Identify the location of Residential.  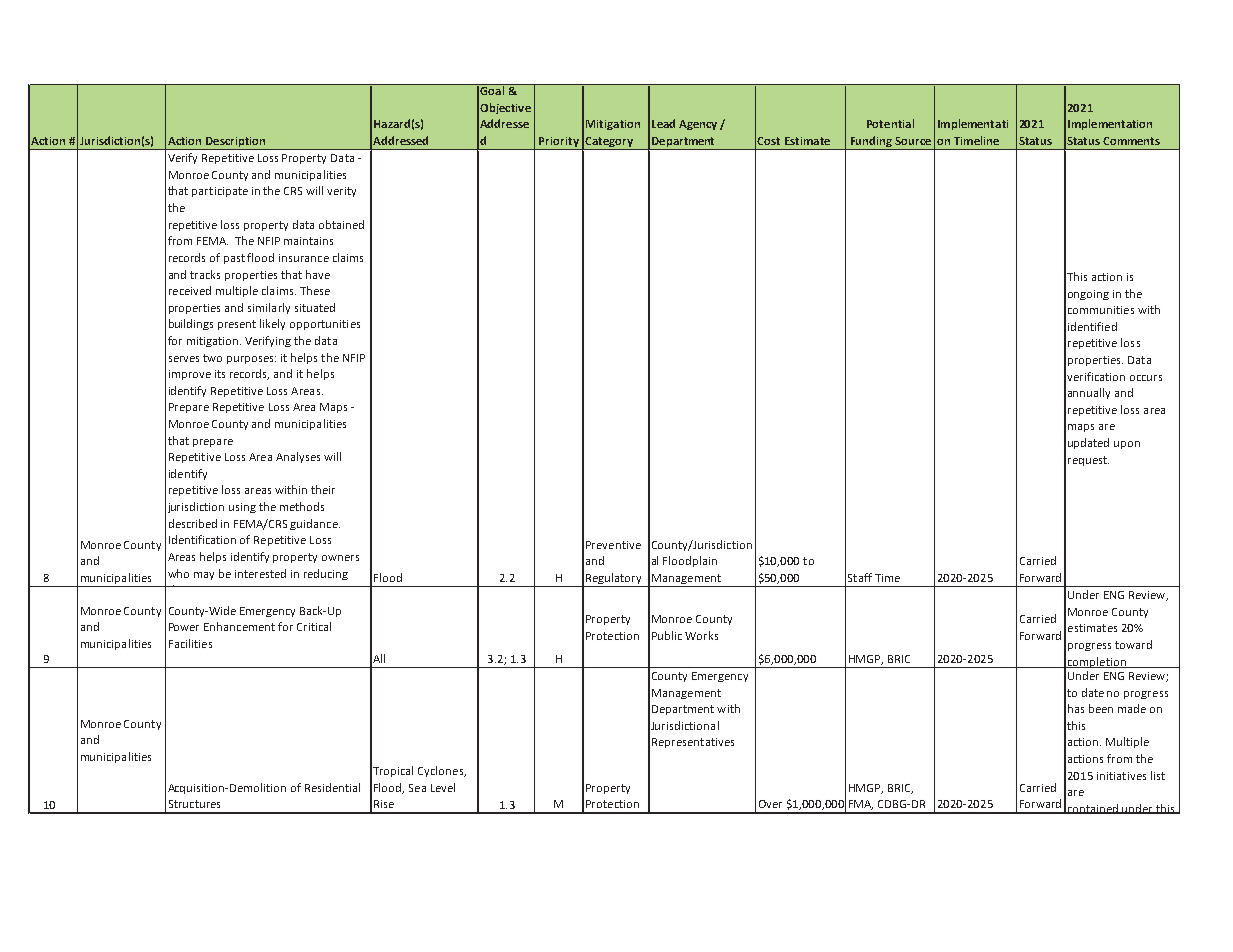
(332, 787).
